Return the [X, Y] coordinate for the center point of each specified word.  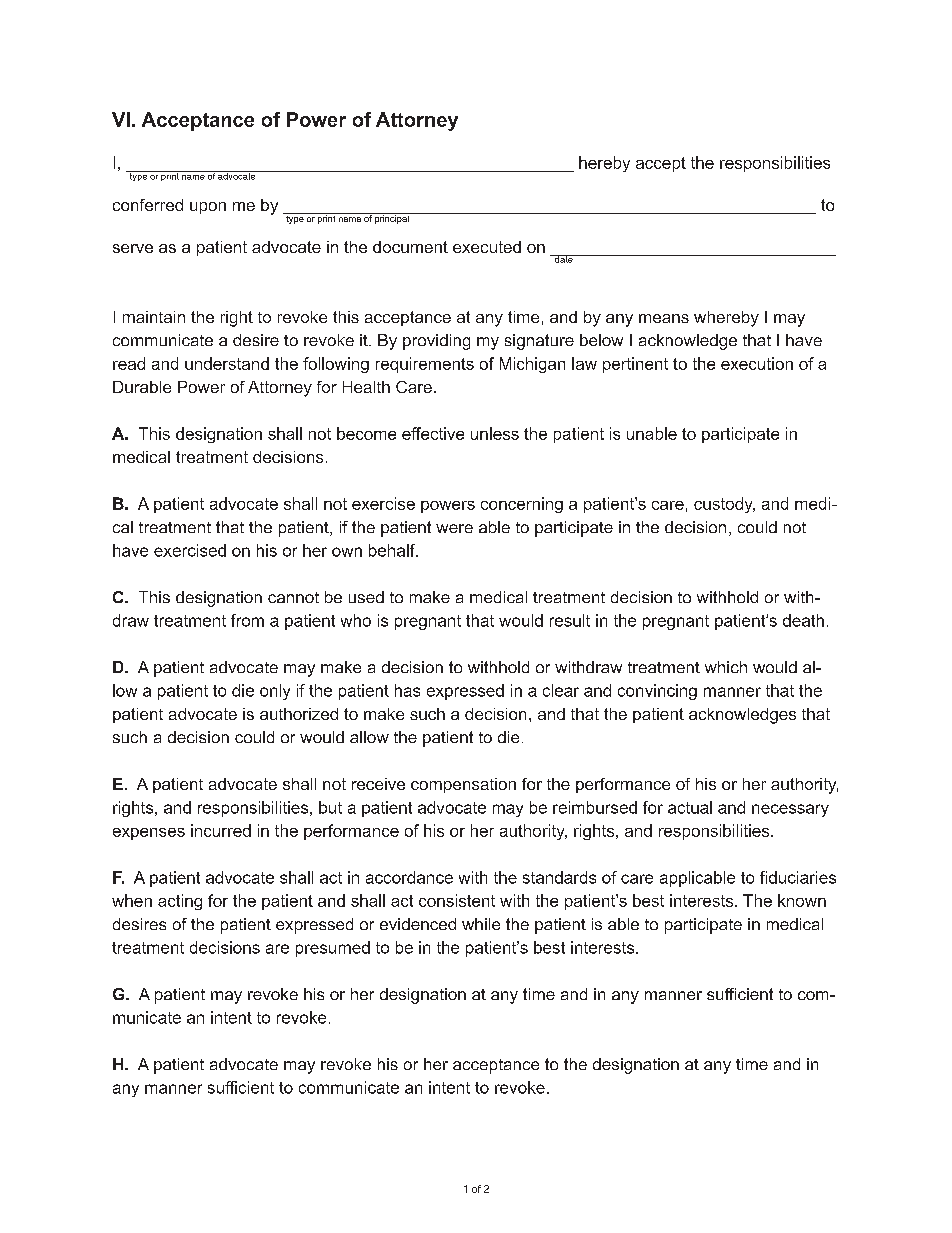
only [275, 692]
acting [180, 902]
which [726, 667]
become [366, 433]
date [564, 259]
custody [724, 505]
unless [495, 433]
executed [487, 247]
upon [208, 208]
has [407, 690]
